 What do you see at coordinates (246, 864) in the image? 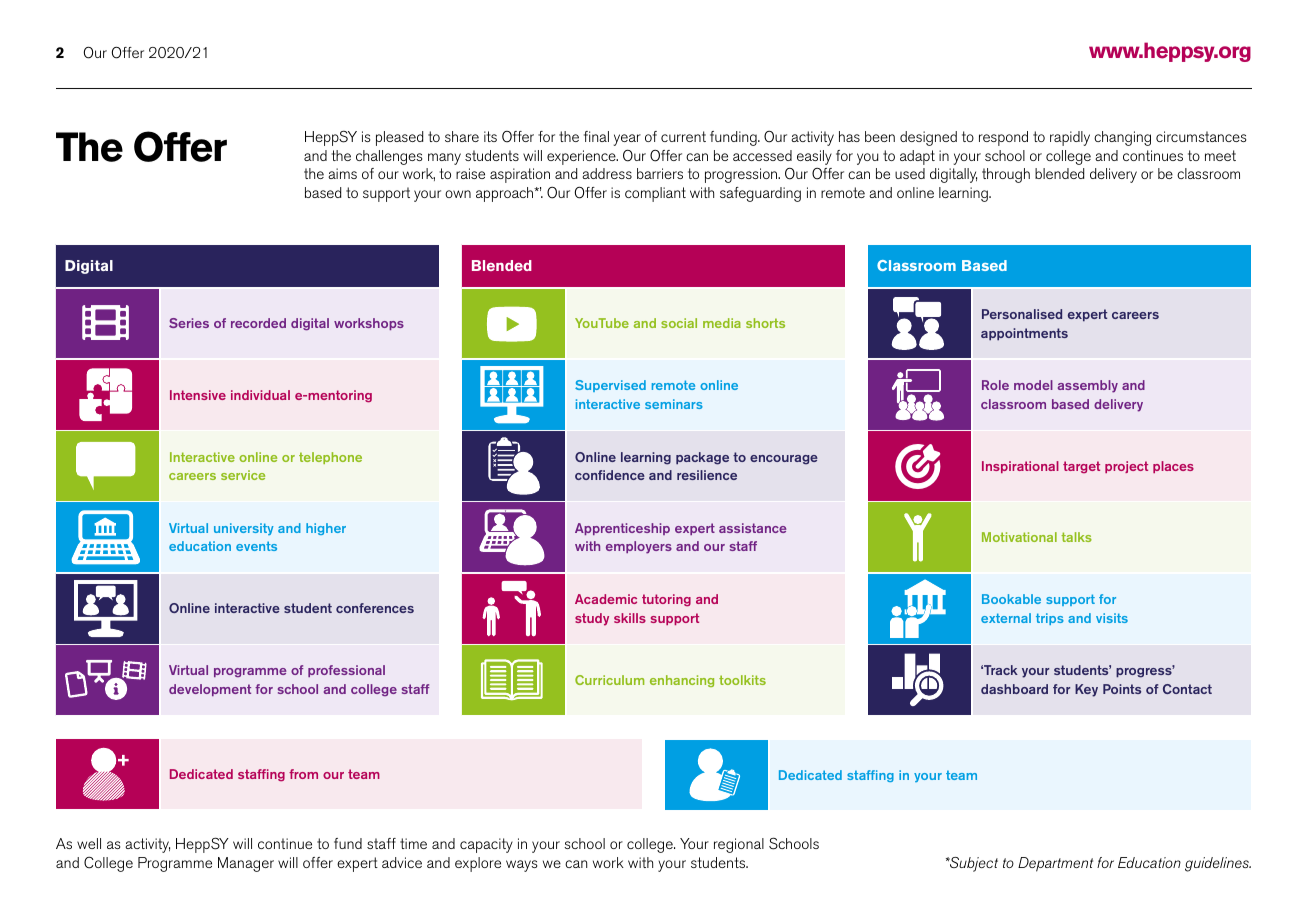
I see `Manager` at bounding box center [246, 864].
